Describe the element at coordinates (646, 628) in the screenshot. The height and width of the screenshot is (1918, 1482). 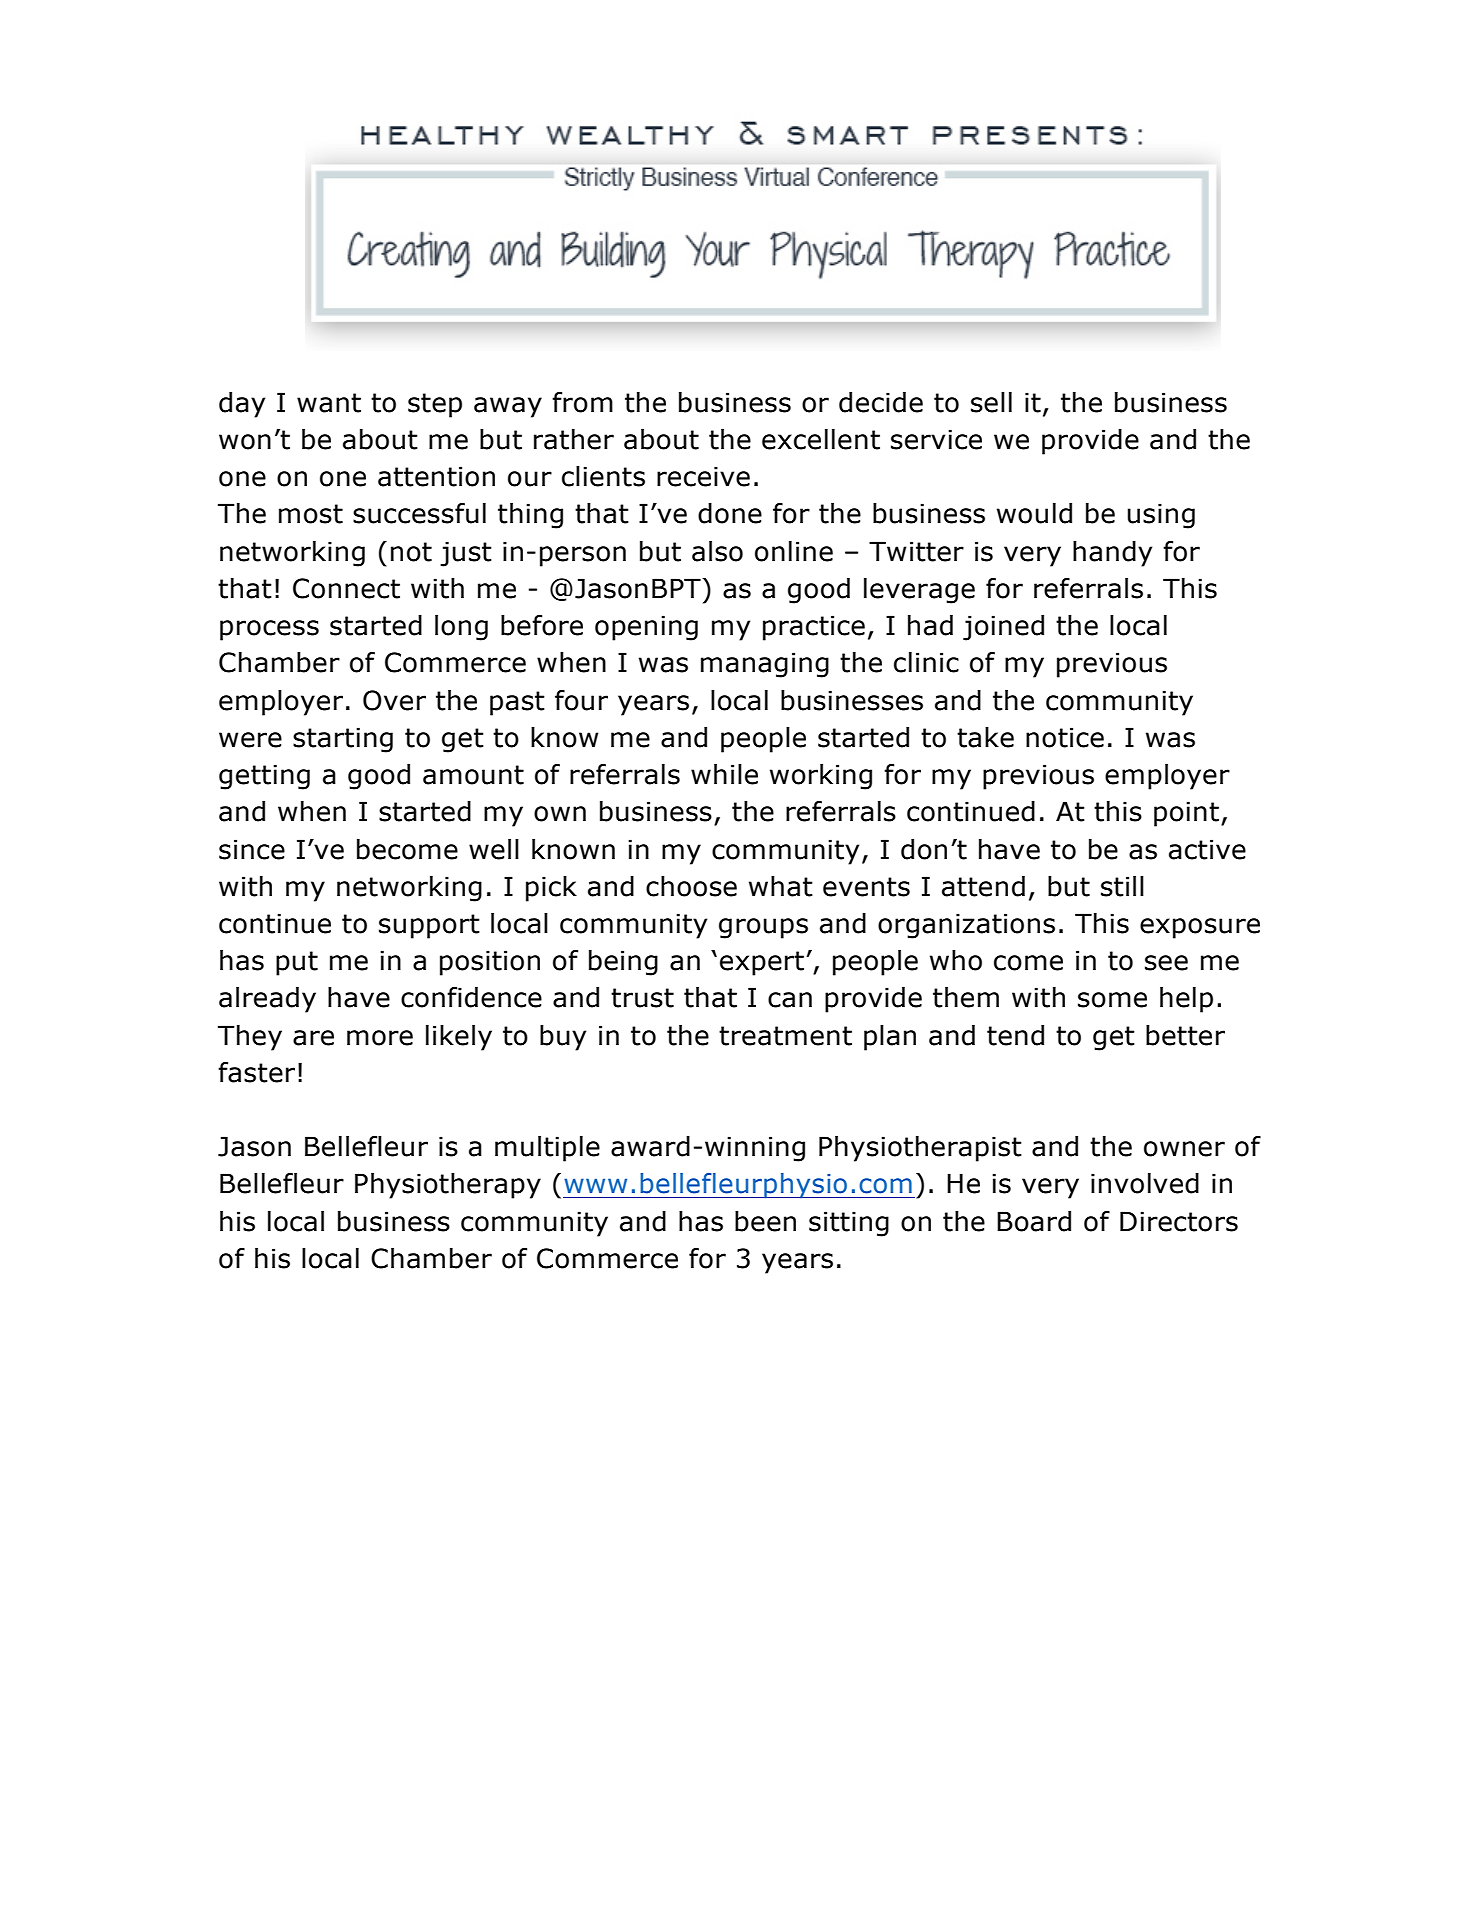
I see `opening` at that location.
